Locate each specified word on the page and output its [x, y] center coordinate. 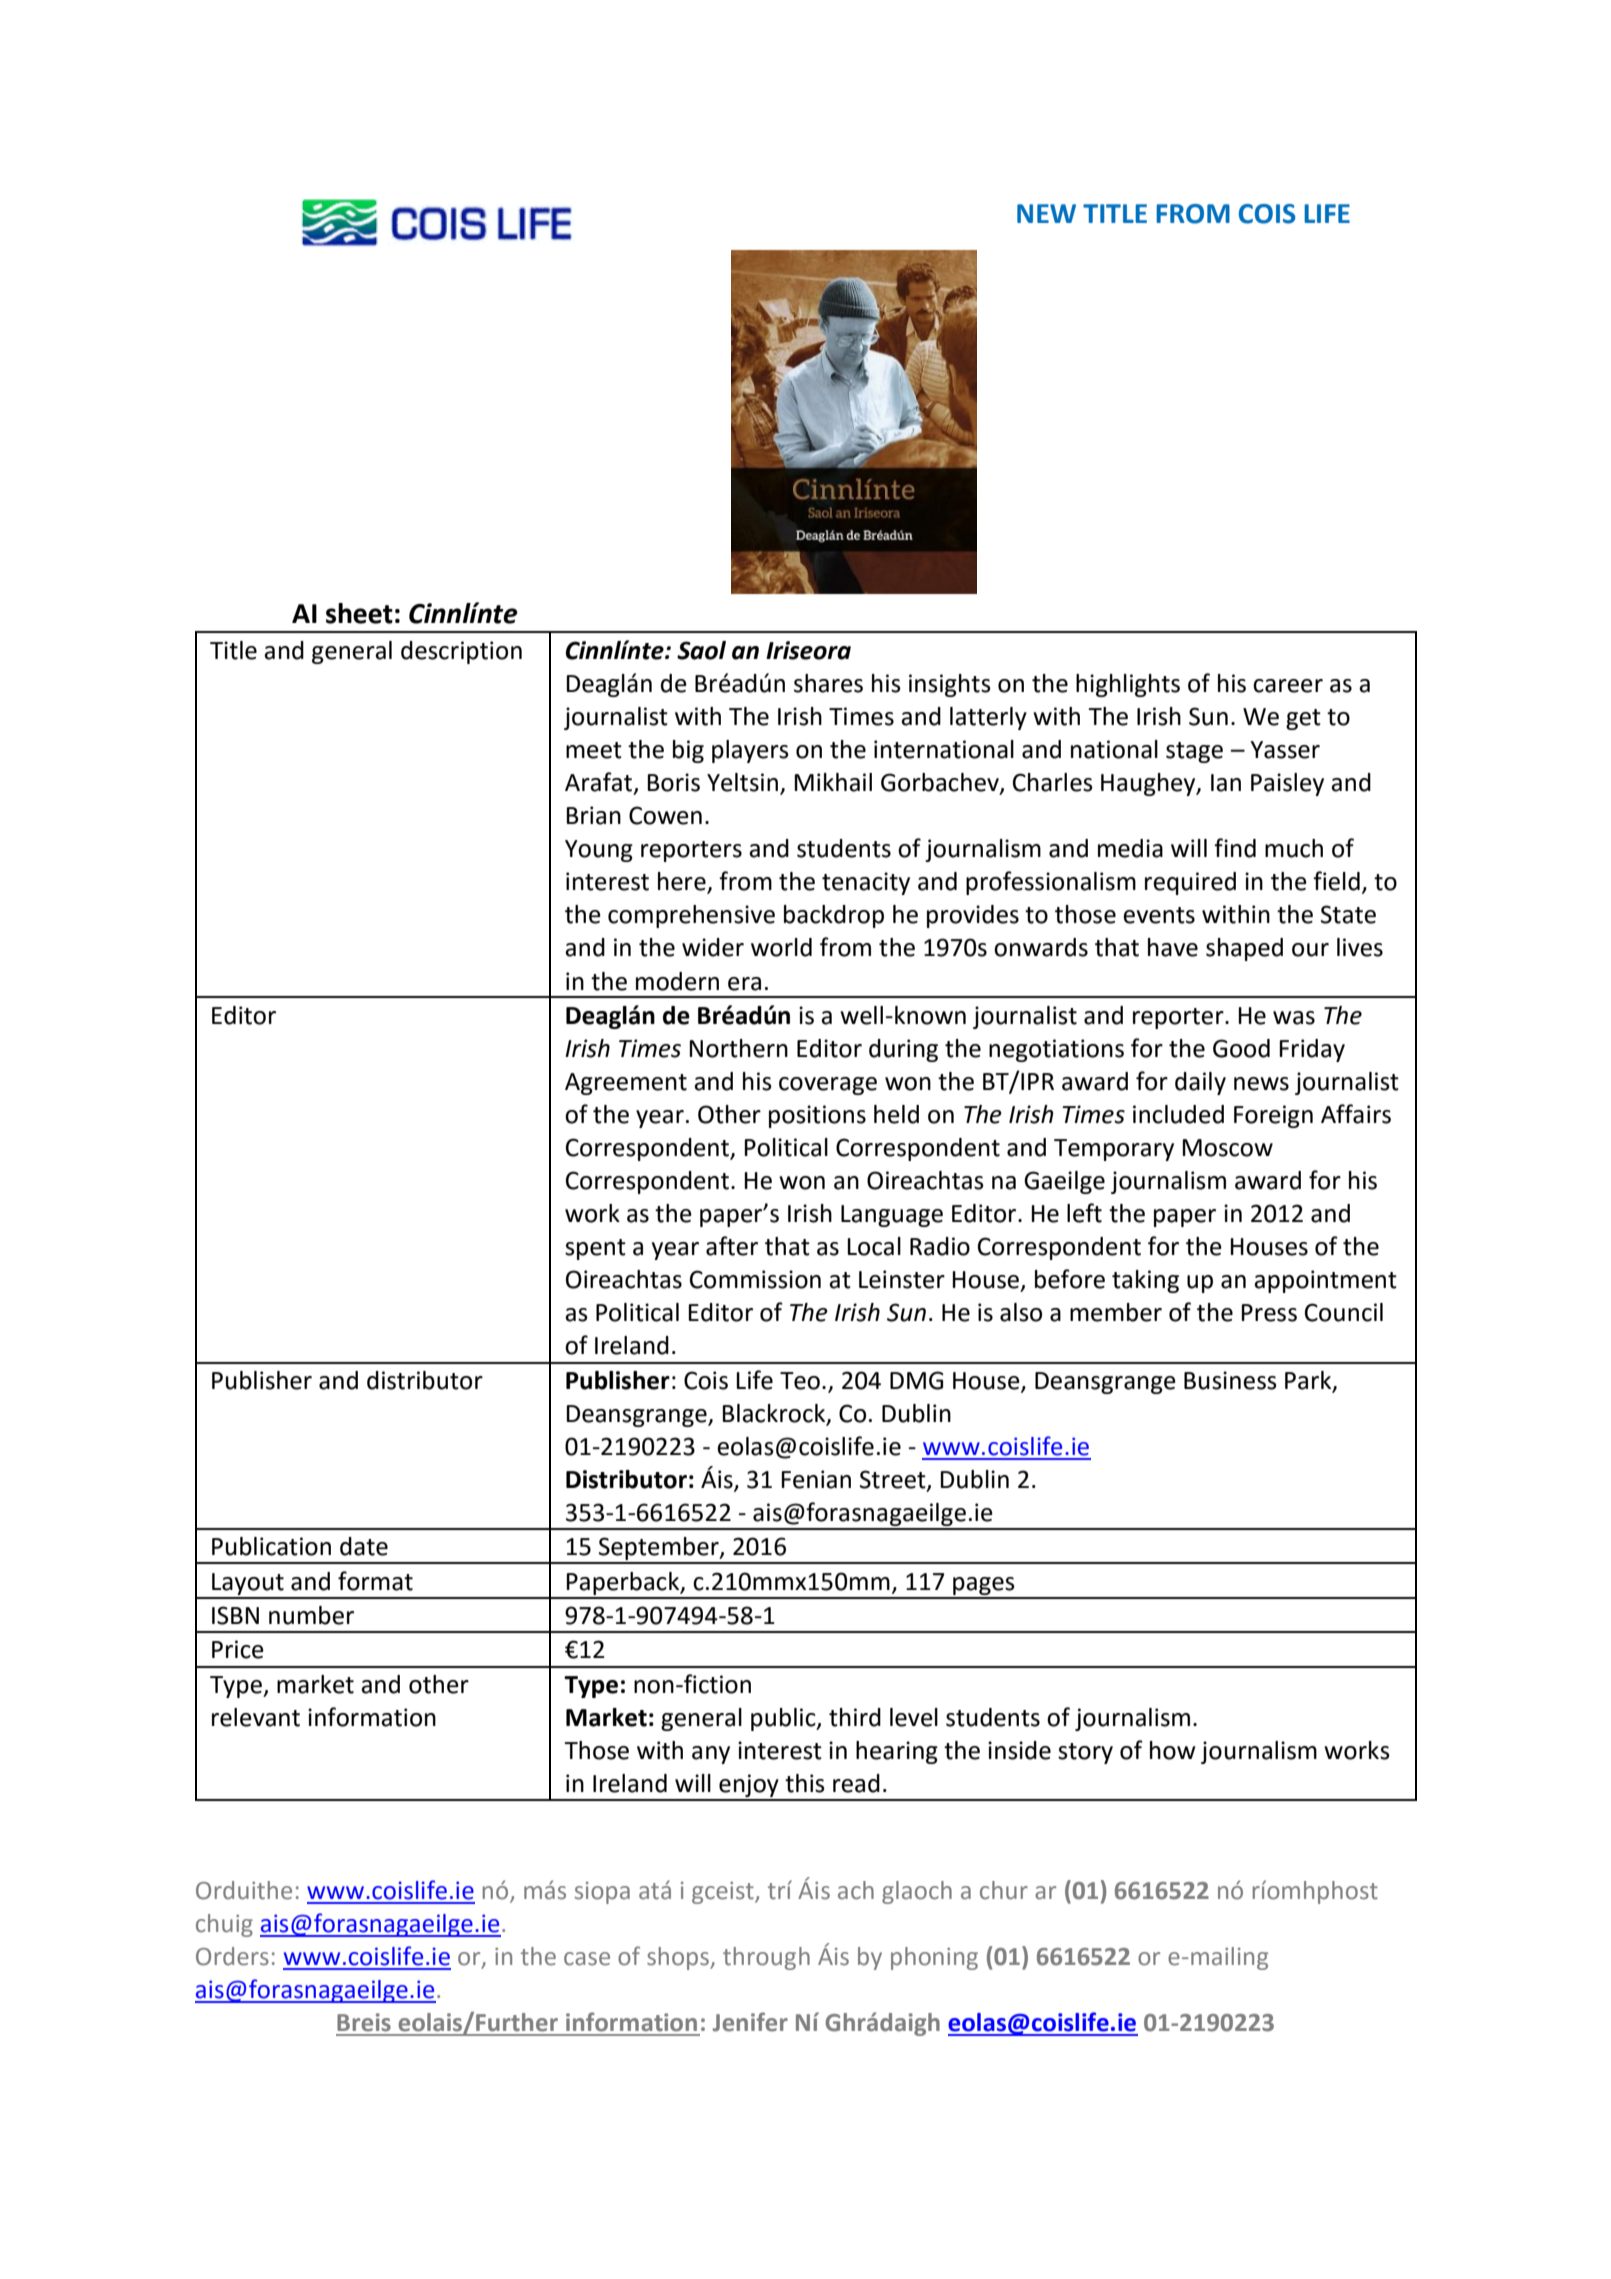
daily [1200, 1083]
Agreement [626, 1084]
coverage [828, 1086]
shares [828, 683]
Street [894, 1480]
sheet [359, 613]
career [1288, 686]
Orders [232, 1956]
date [364, 1546]
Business [1230, 1380]
